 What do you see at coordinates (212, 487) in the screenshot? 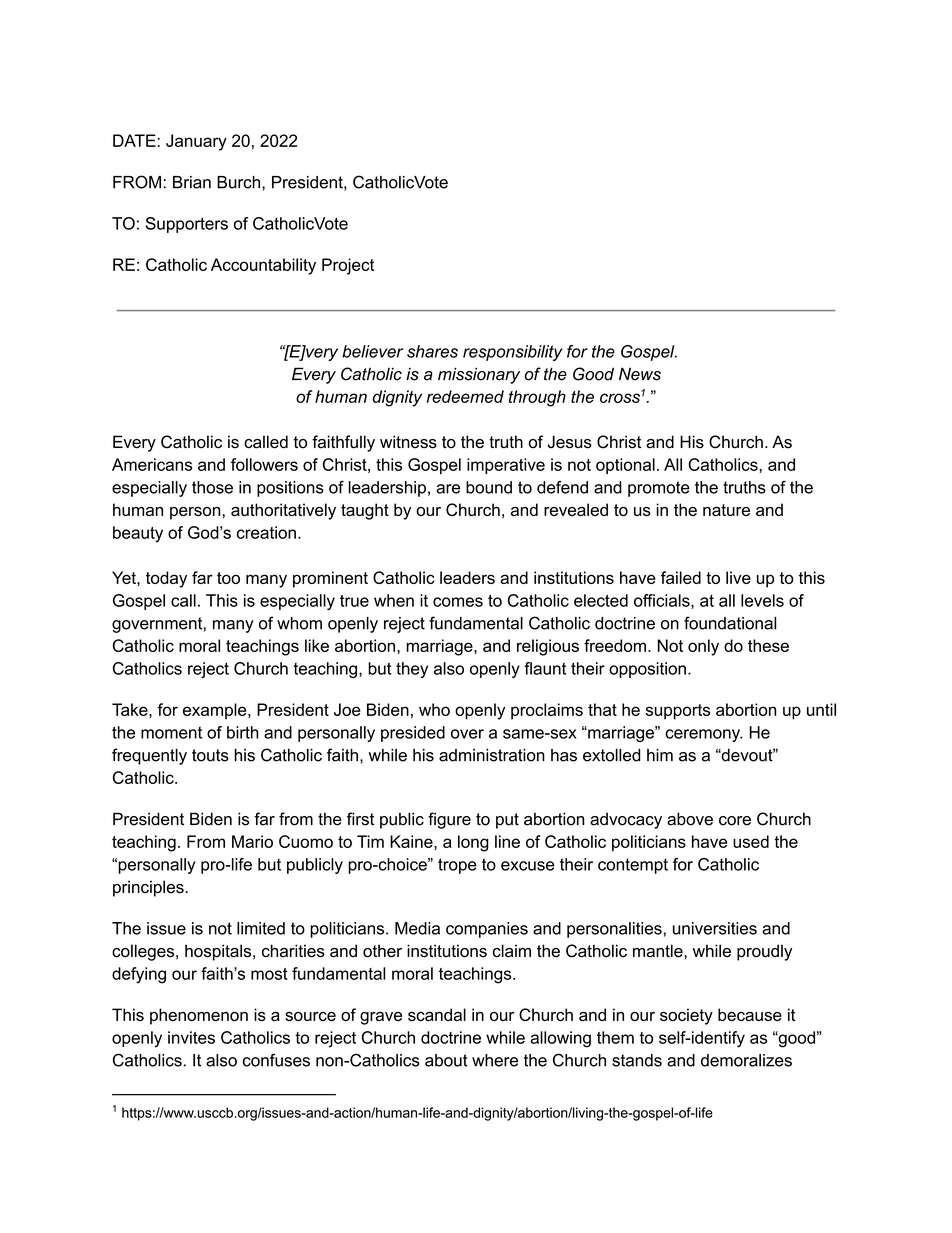
I see `those` at bounding box center [212, 487].
